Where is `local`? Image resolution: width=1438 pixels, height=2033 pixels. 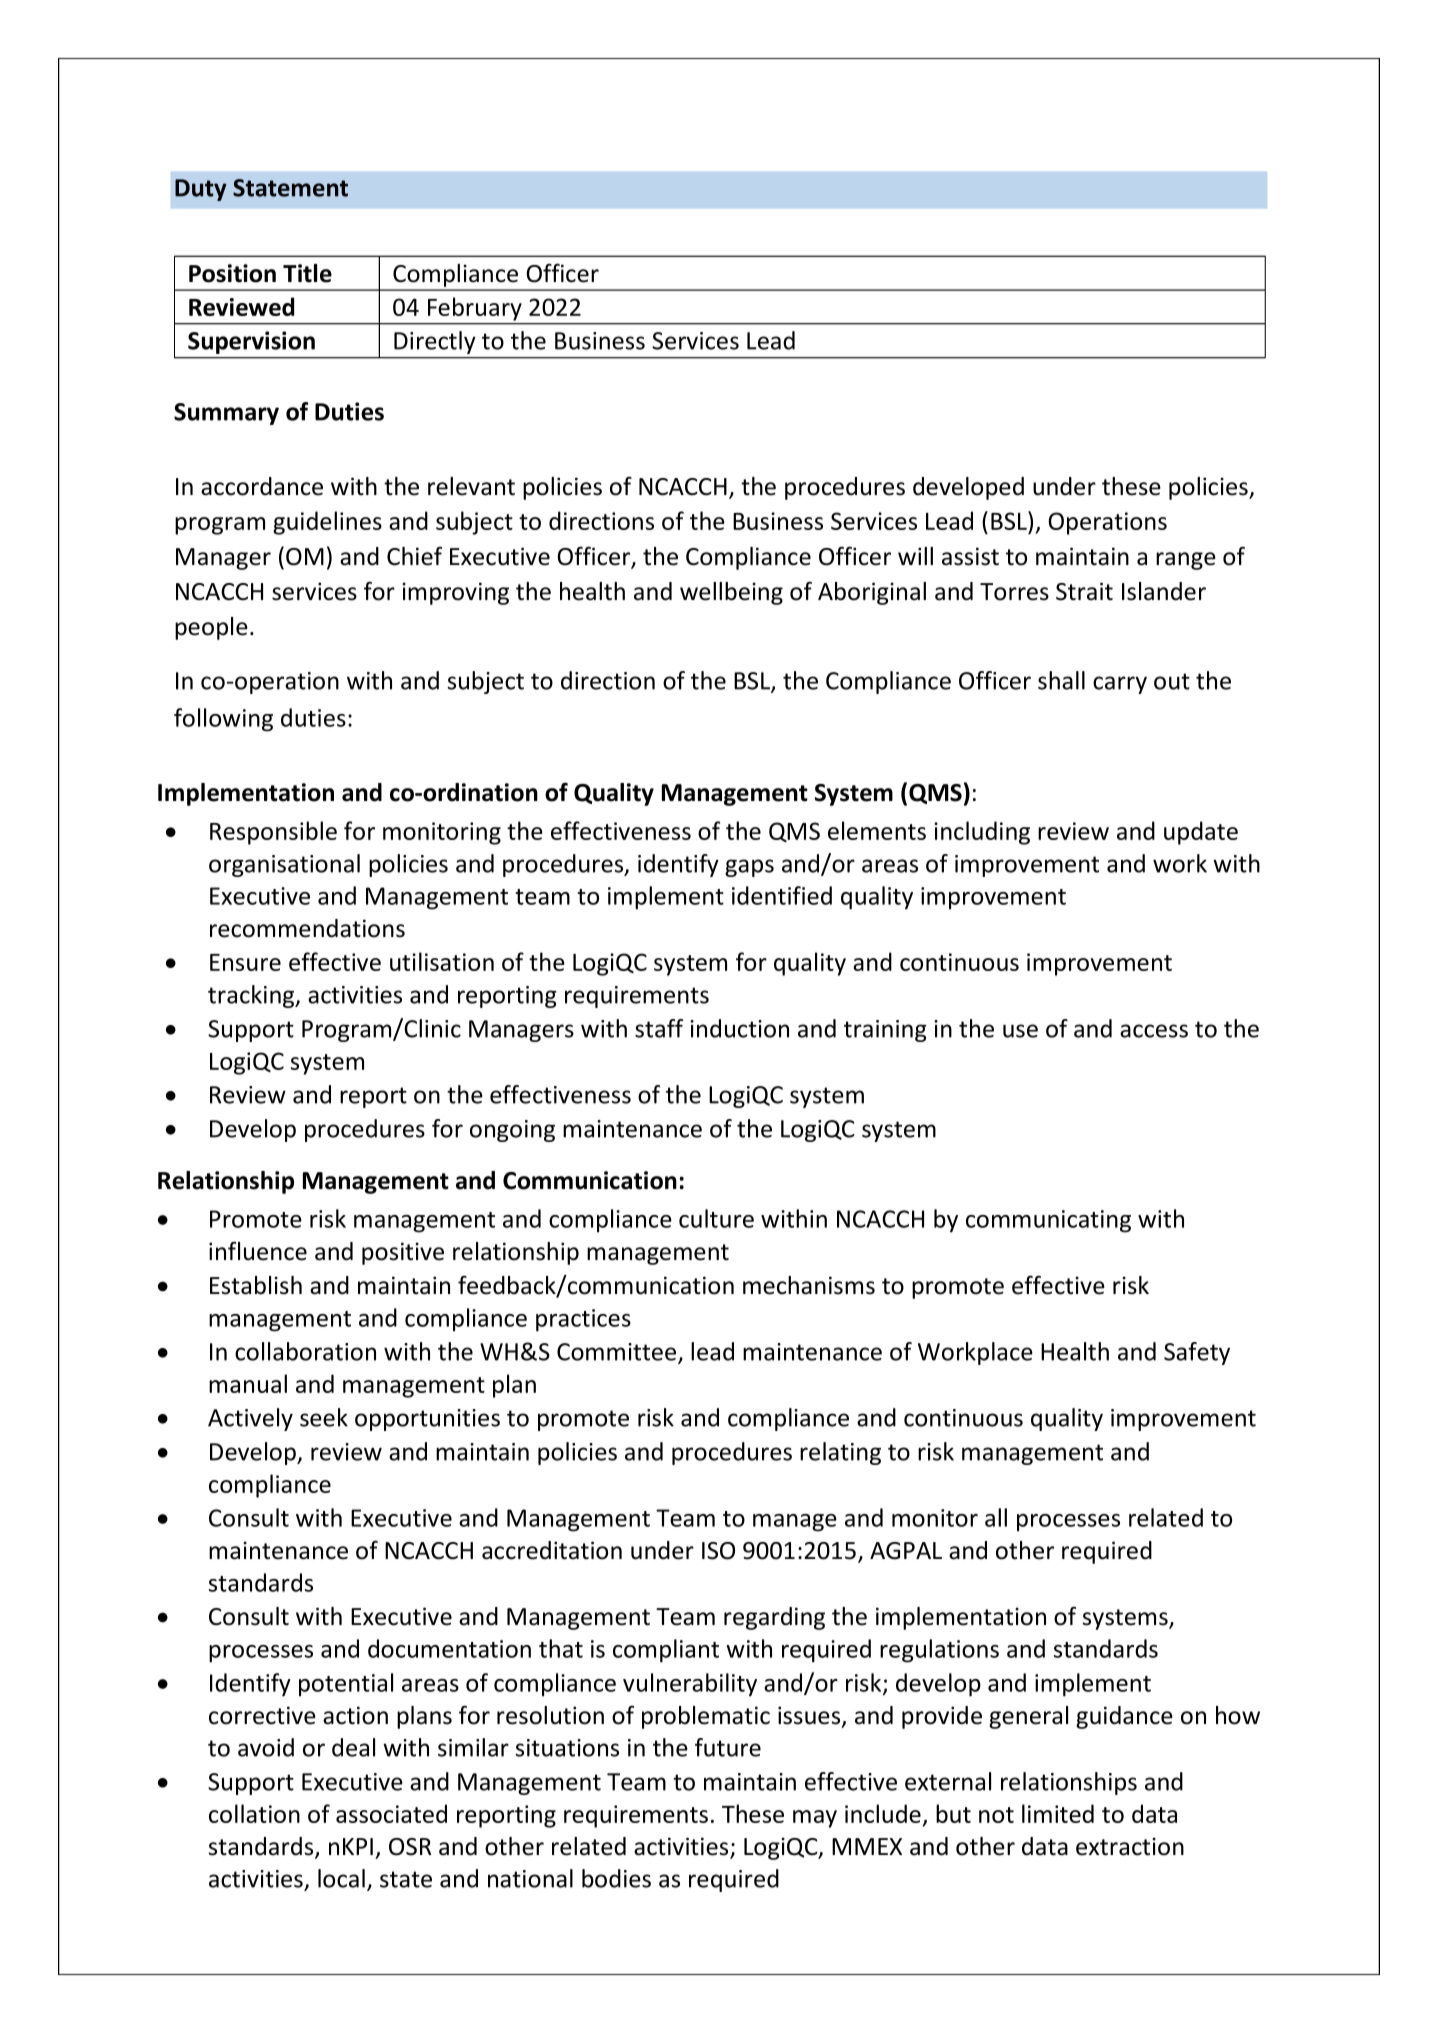
local is located at coordinates (341, 1878).
